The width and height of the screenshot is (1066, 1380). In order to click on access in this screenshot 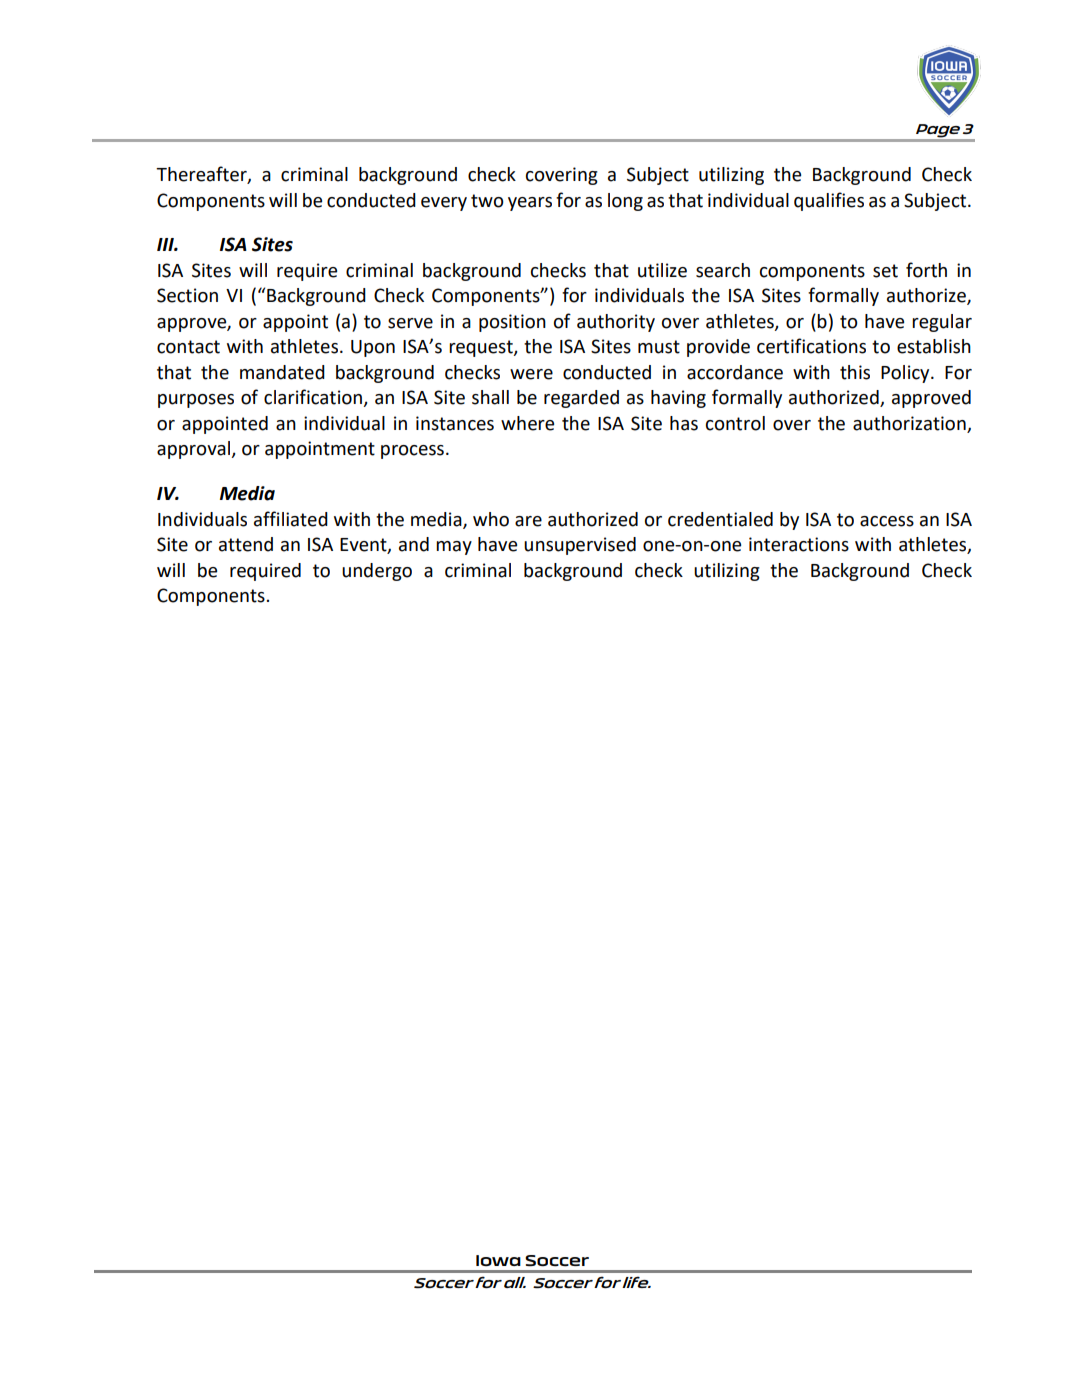, I will do `click(887, 521)`.
